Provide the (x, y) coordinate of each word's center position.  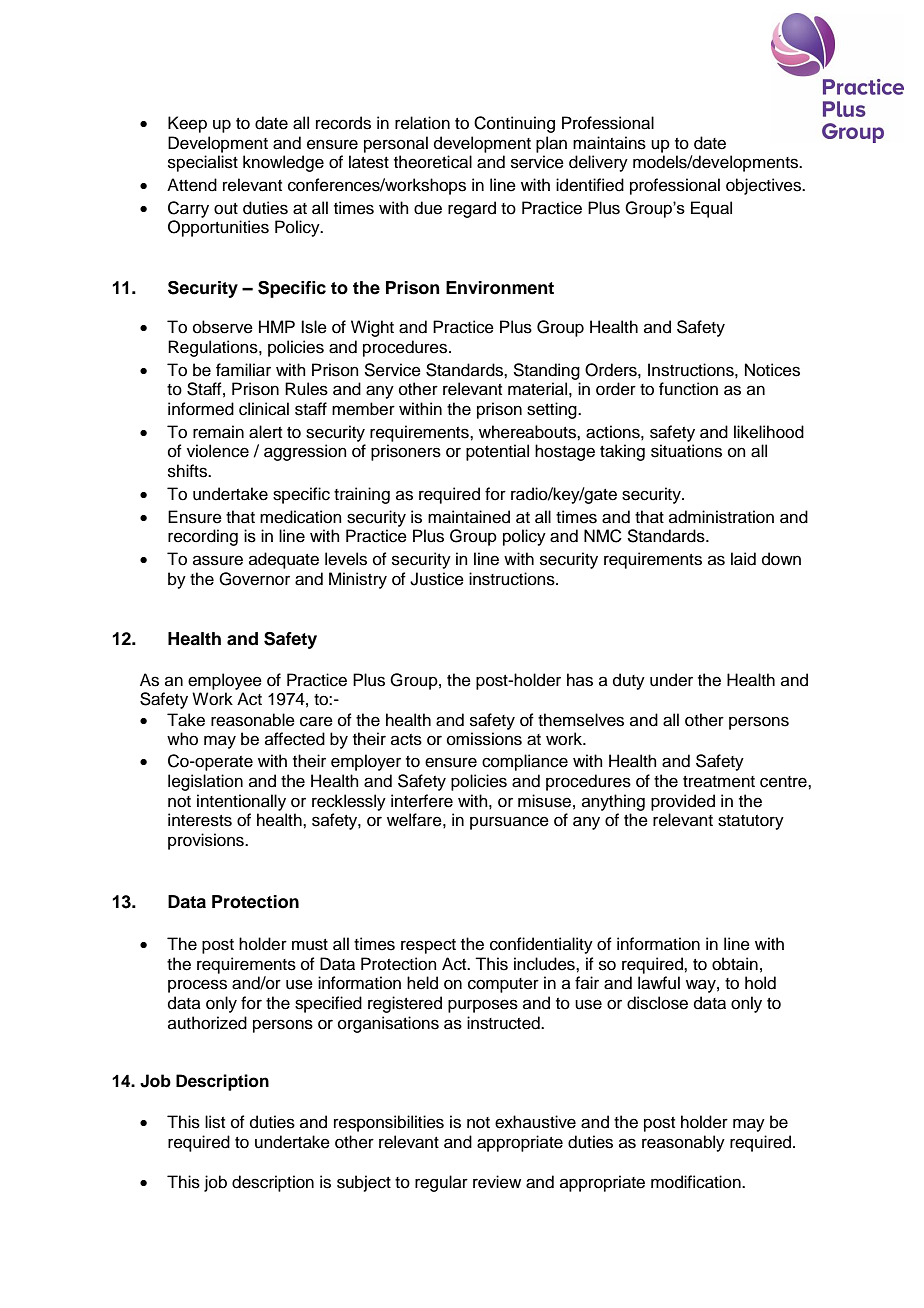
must (310, 945)
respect (428, 946)
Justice (437, 579)
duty (629, 681)
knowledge (283, 163)
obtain (735, 964)
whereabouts (528, 432)
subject (364, 1183)
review (497, 1182)
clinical (264, 409)
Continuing (514, 124)
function (688, 389)
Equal (711, 209)
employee (225, 681)
